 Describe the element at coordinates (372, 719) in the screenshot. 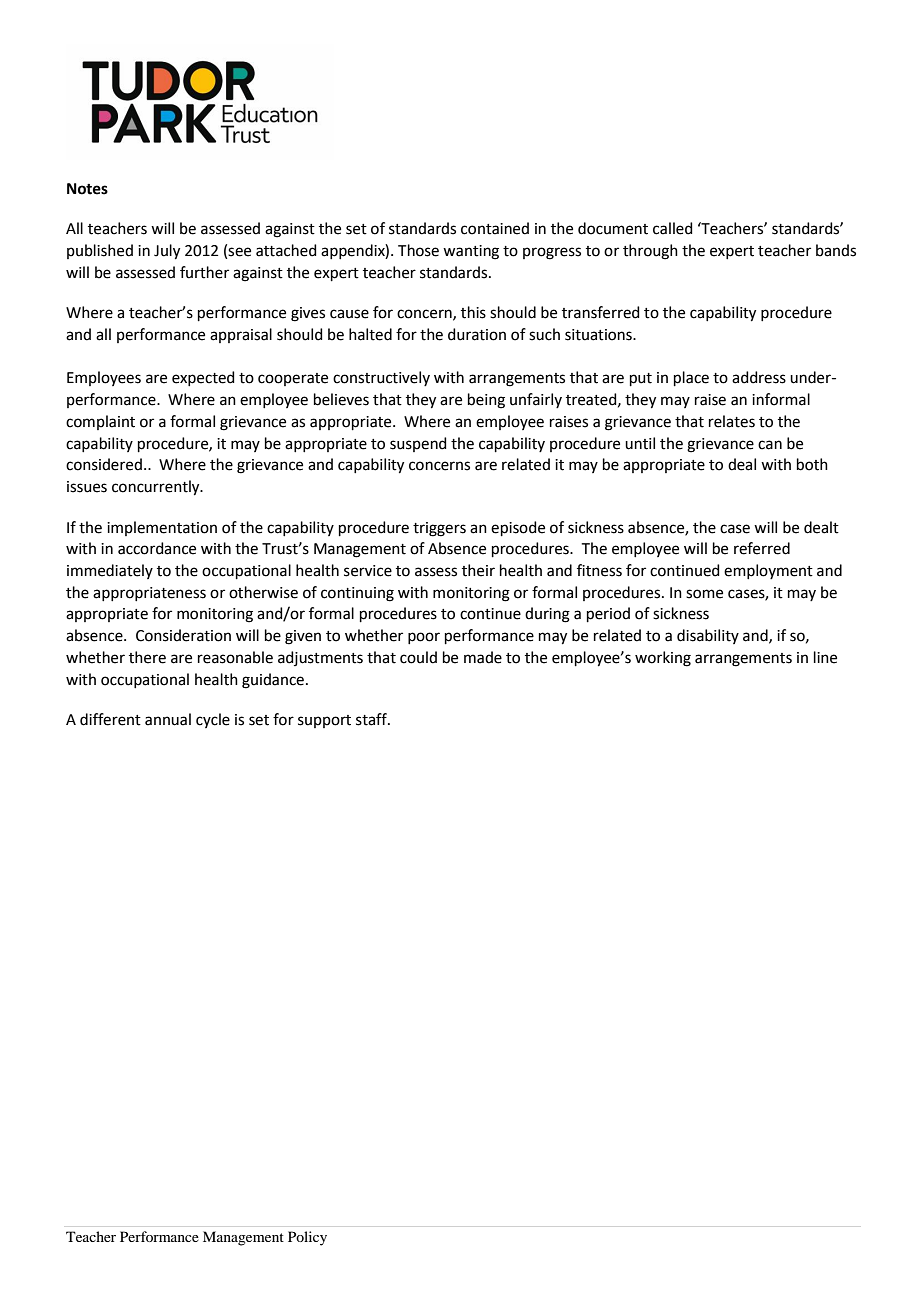

I see `staff` at that location.
